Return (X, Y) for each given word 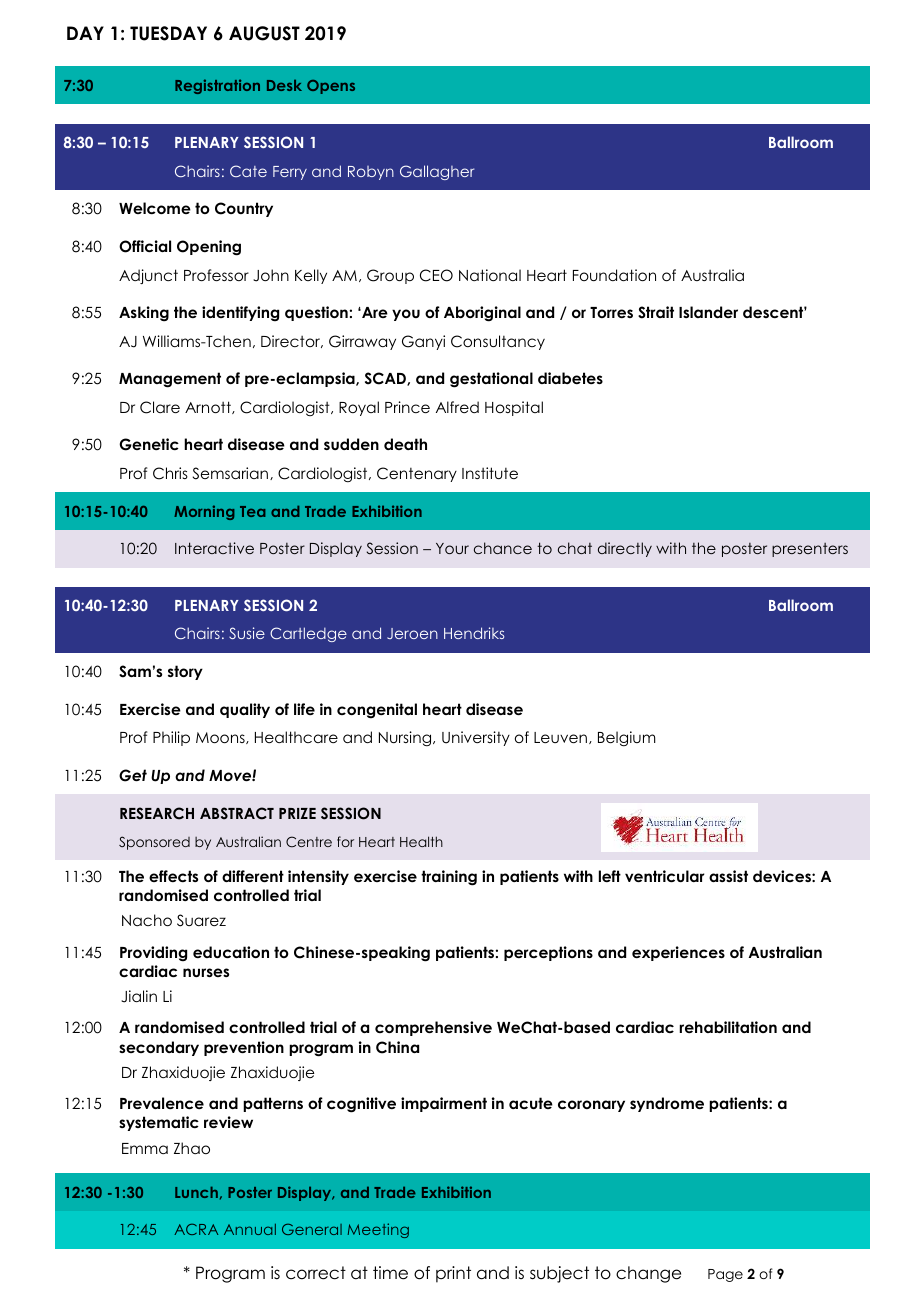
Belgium (627, 738)
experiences (678, 953)
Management (170, 380)
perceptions (548, 953)
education (231, 952)
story (185, 672)
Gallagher (437, 172)
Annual (250, 1229)
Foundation (614, 275)
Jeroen (412, 633)
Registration (217, 86)
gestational (491, 380)
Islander (708, 312)
